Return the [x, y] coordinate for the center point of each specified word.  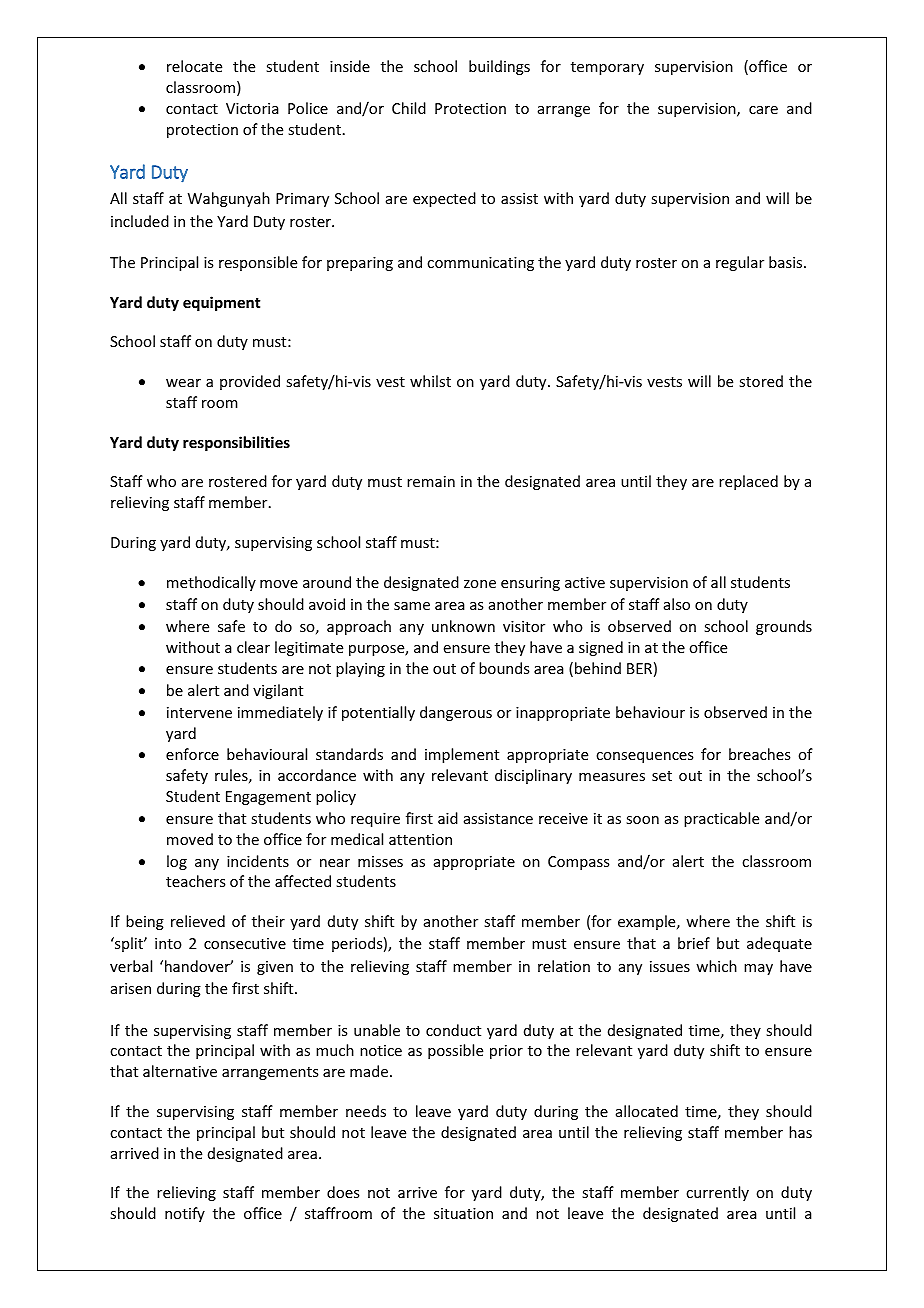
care [763, 110]
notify [185, 1214]
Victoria [252, 108]
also [677, 604]
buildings [499, 67]
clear [253, 647]
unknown [463, 626]
